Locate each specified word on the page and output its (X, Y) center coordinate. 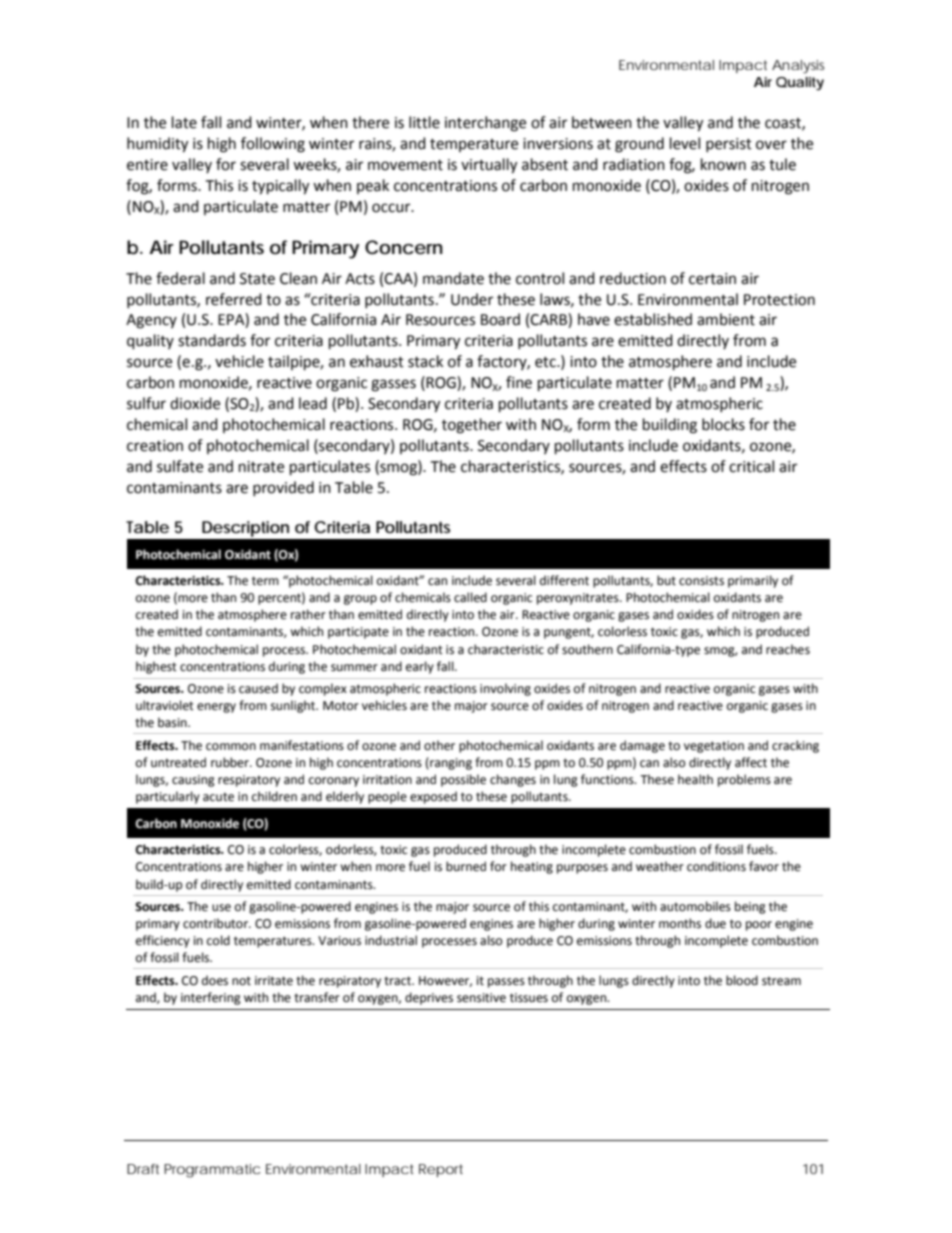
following (273, 145)
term (265, 581)
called (470, 597)
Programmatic (212, 1171)
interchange (485, 124)
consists (701, 581)
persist (729, 145)
